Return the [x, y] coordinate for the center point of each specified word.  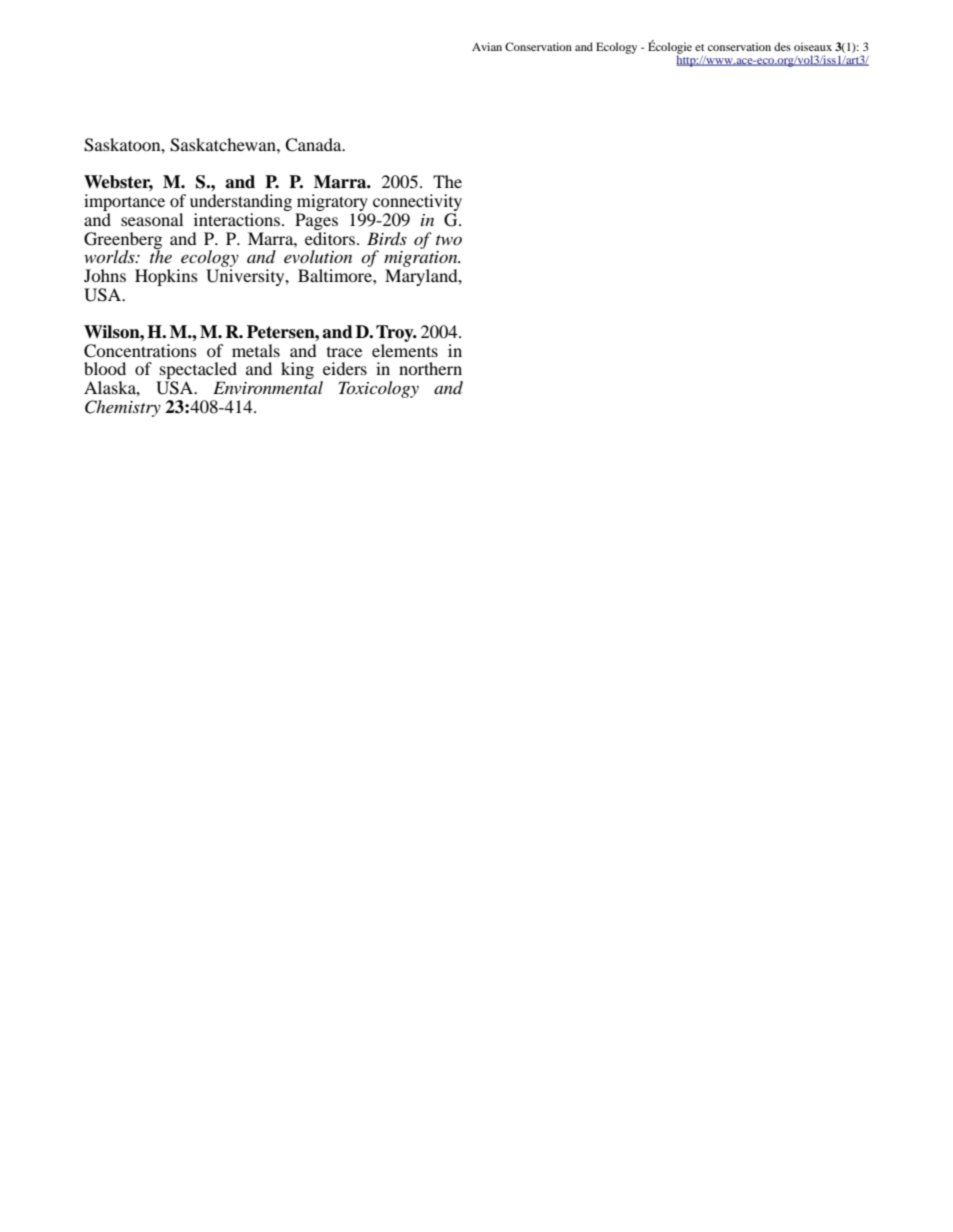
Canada [314, 145]
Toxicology [379, 389]
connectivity [416, 204]
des [782, 46]
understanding [241, 204]
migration [422, 260]
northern [430, 368]
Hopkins [166, 277]
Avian [487, 46]
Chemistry [123, 408]
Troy [396, 333]
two [449, 240]
